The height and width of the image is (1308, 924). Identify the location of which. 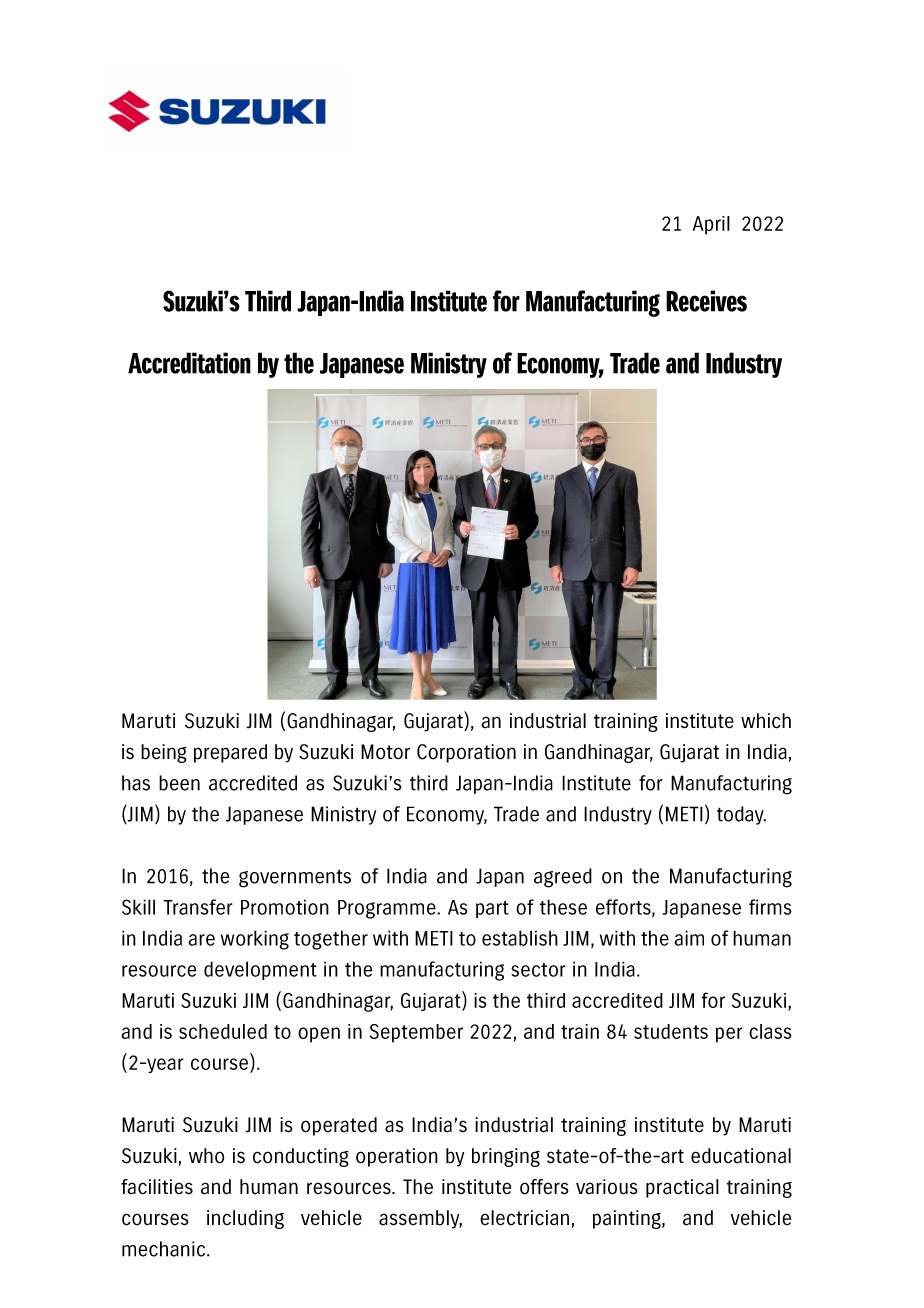
(766, 721).
